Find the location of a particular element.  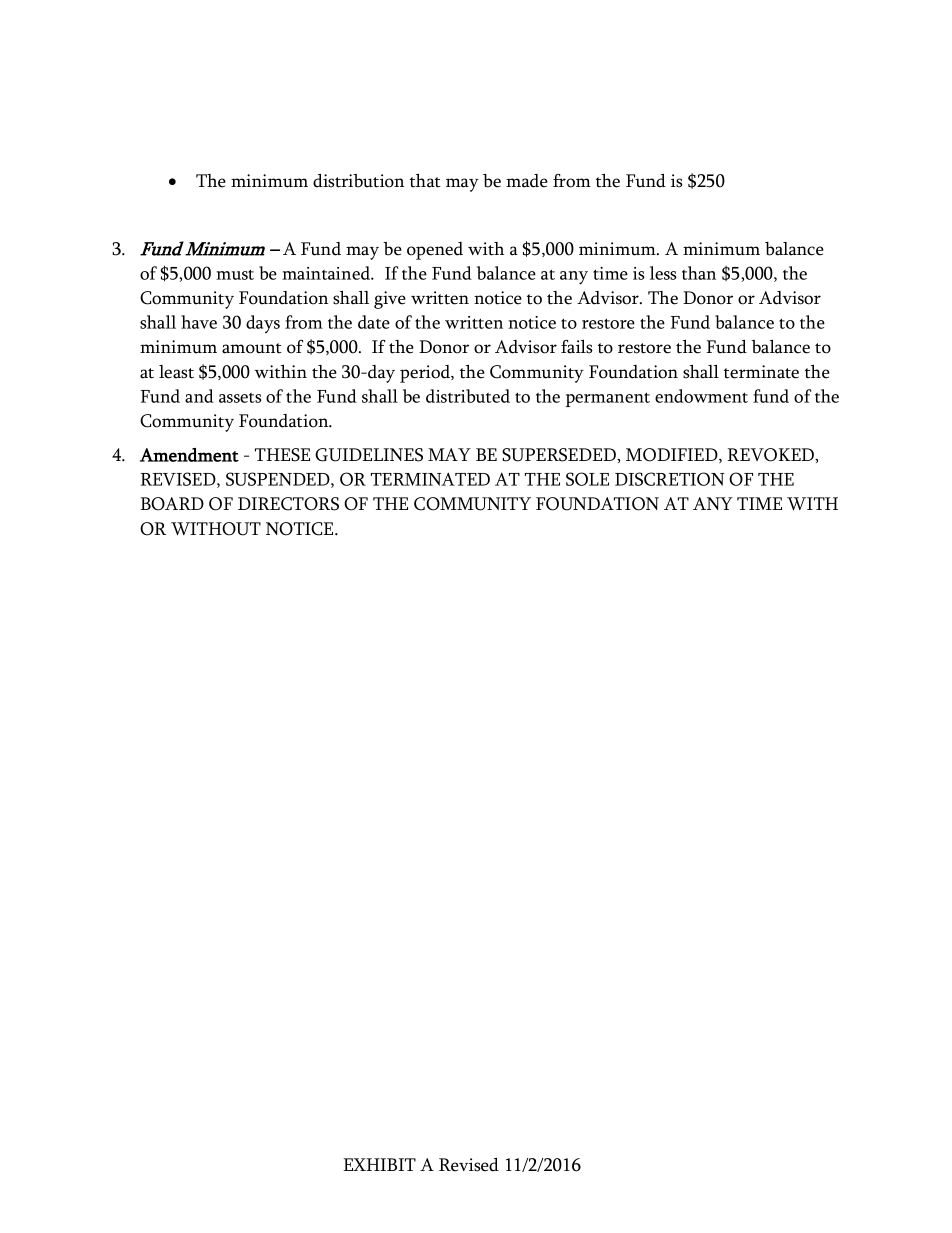

that is located at coordinates (425, 181).
